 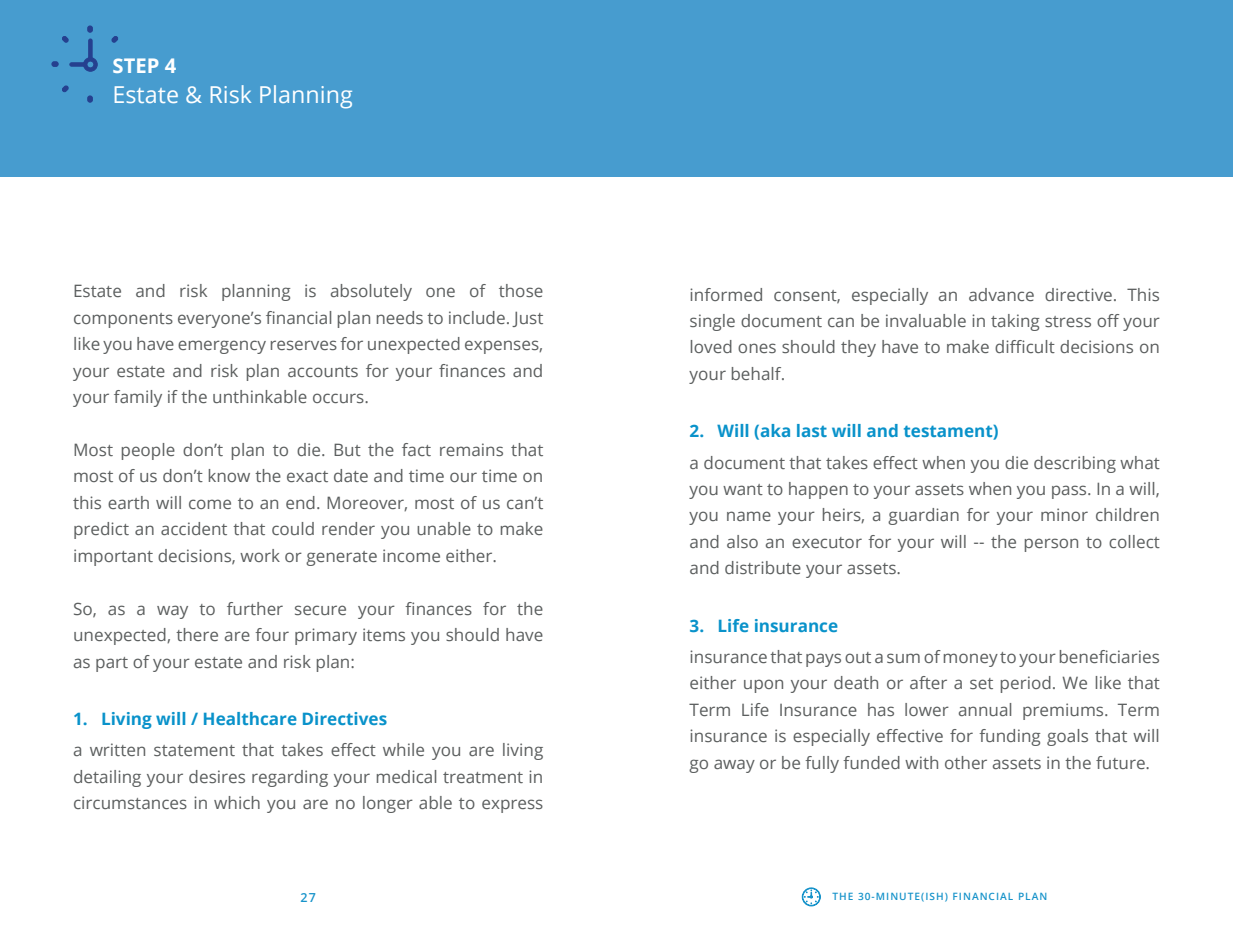 I want to click on STEP, so click(x=136, y=65).
